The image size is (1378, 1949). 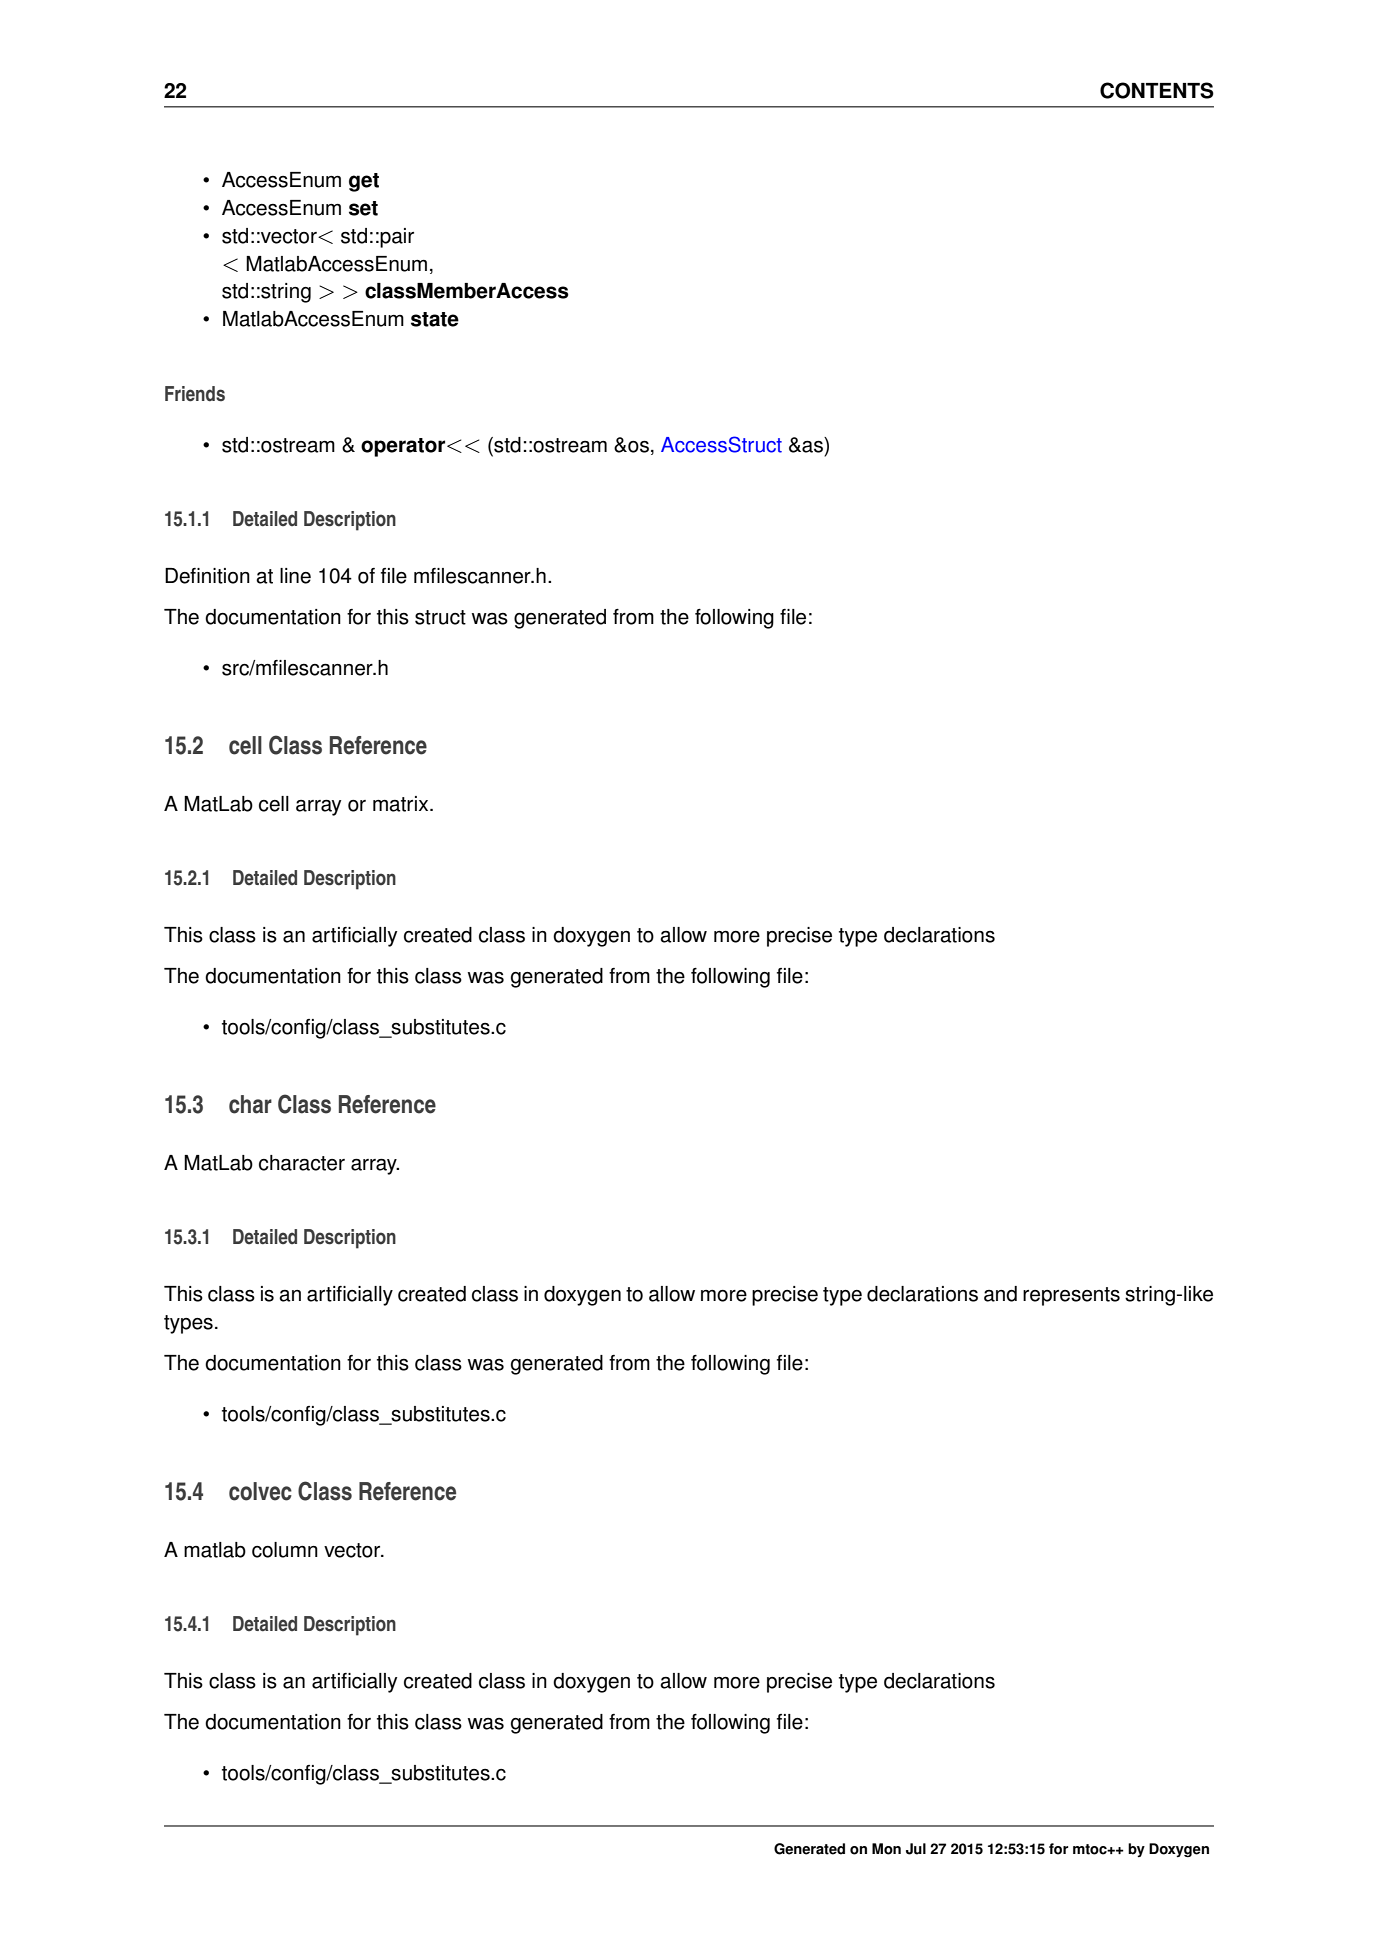 I want to click on column, so click(x=285, y=1550).
